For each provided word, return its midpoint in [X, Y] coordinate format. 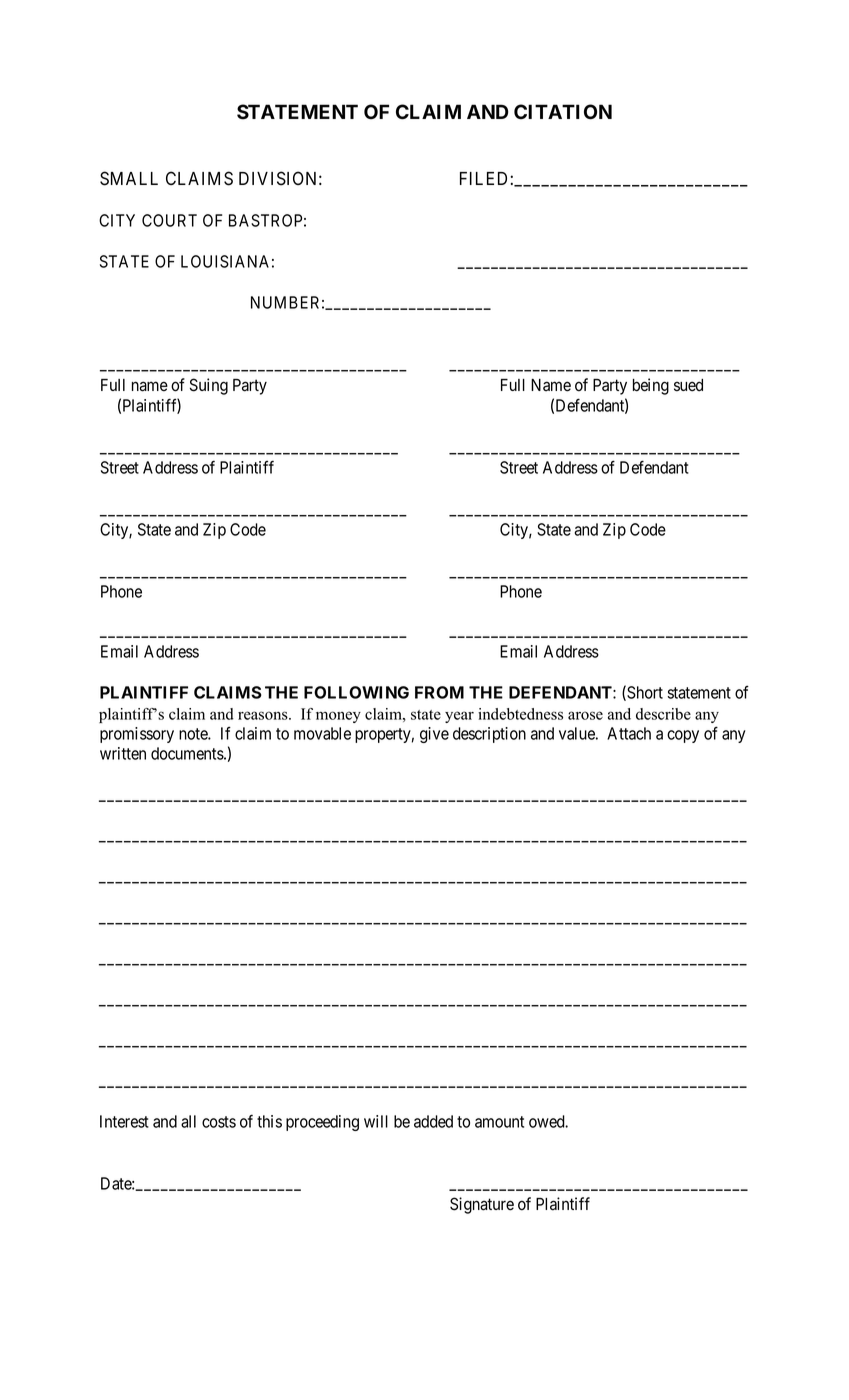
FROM [439, 692]
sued [688, 385]
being [651, 386]
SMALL [129, 178]
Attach [629, 733]
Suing [209, 386]
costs [219, 1122]
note [194, 734]
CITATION [563, 112]
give [434, 735]
